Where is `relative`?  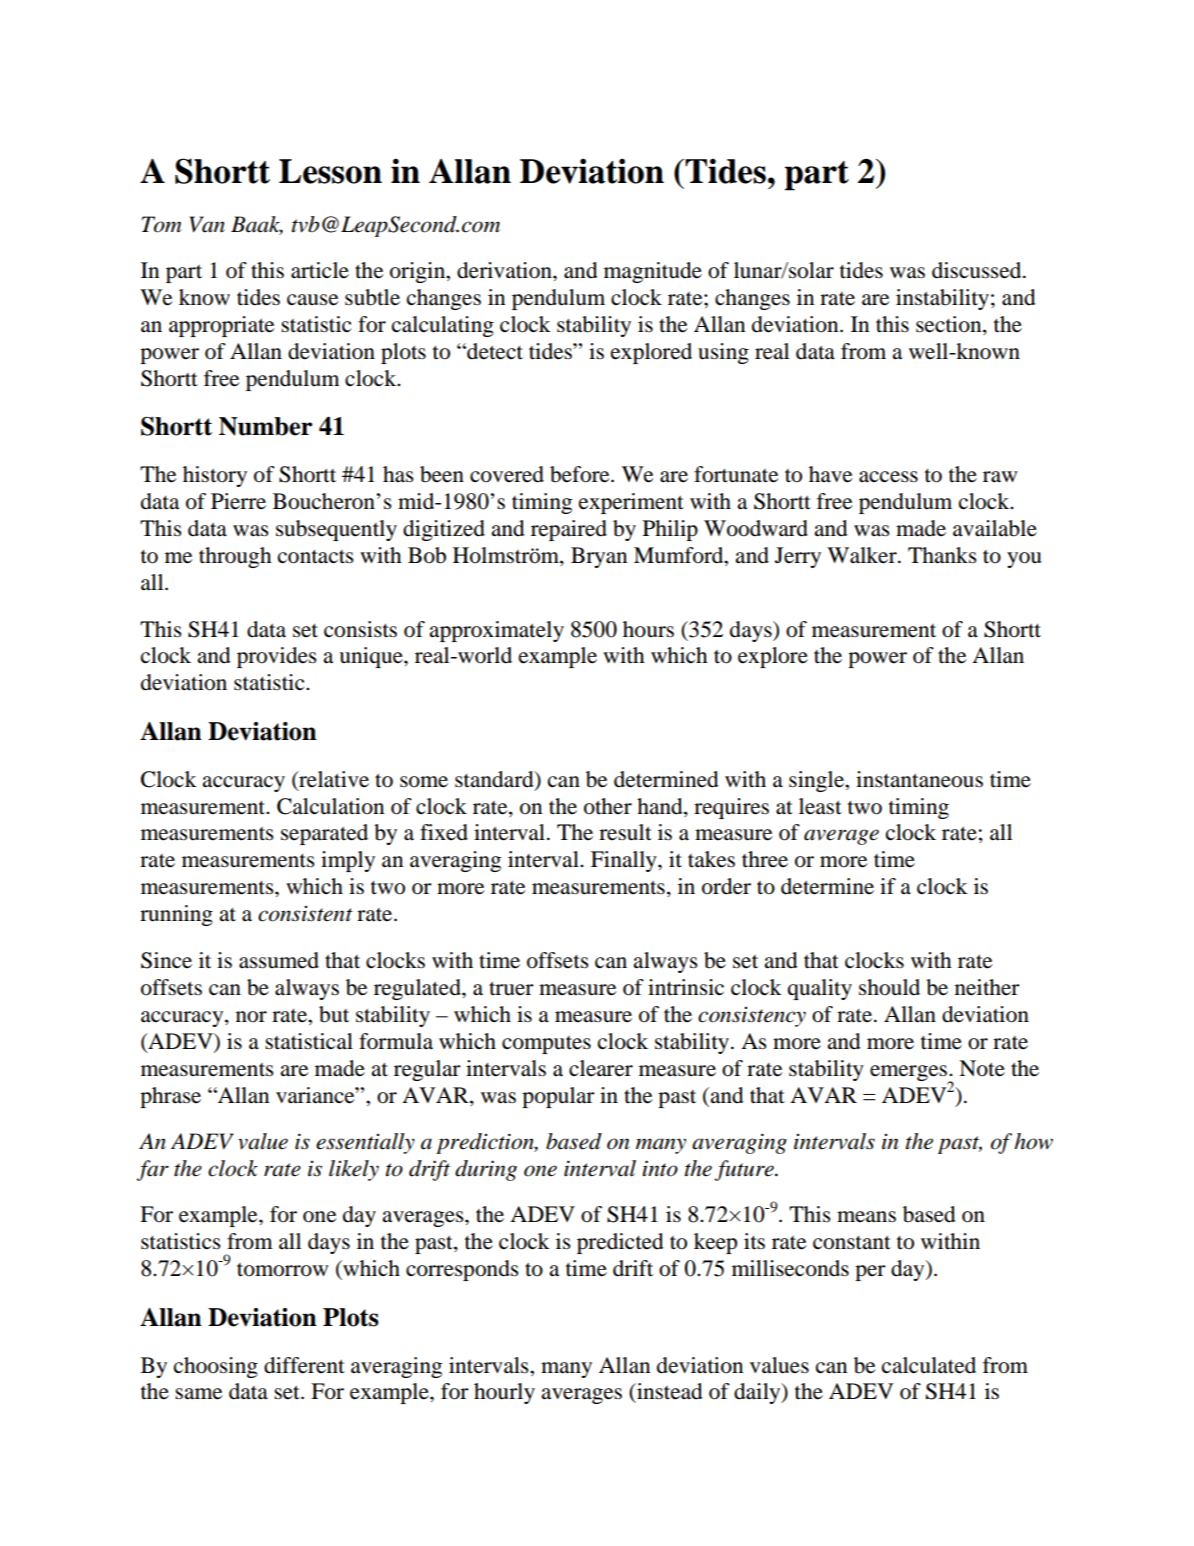 relative is located at coordinates (333, 779).
